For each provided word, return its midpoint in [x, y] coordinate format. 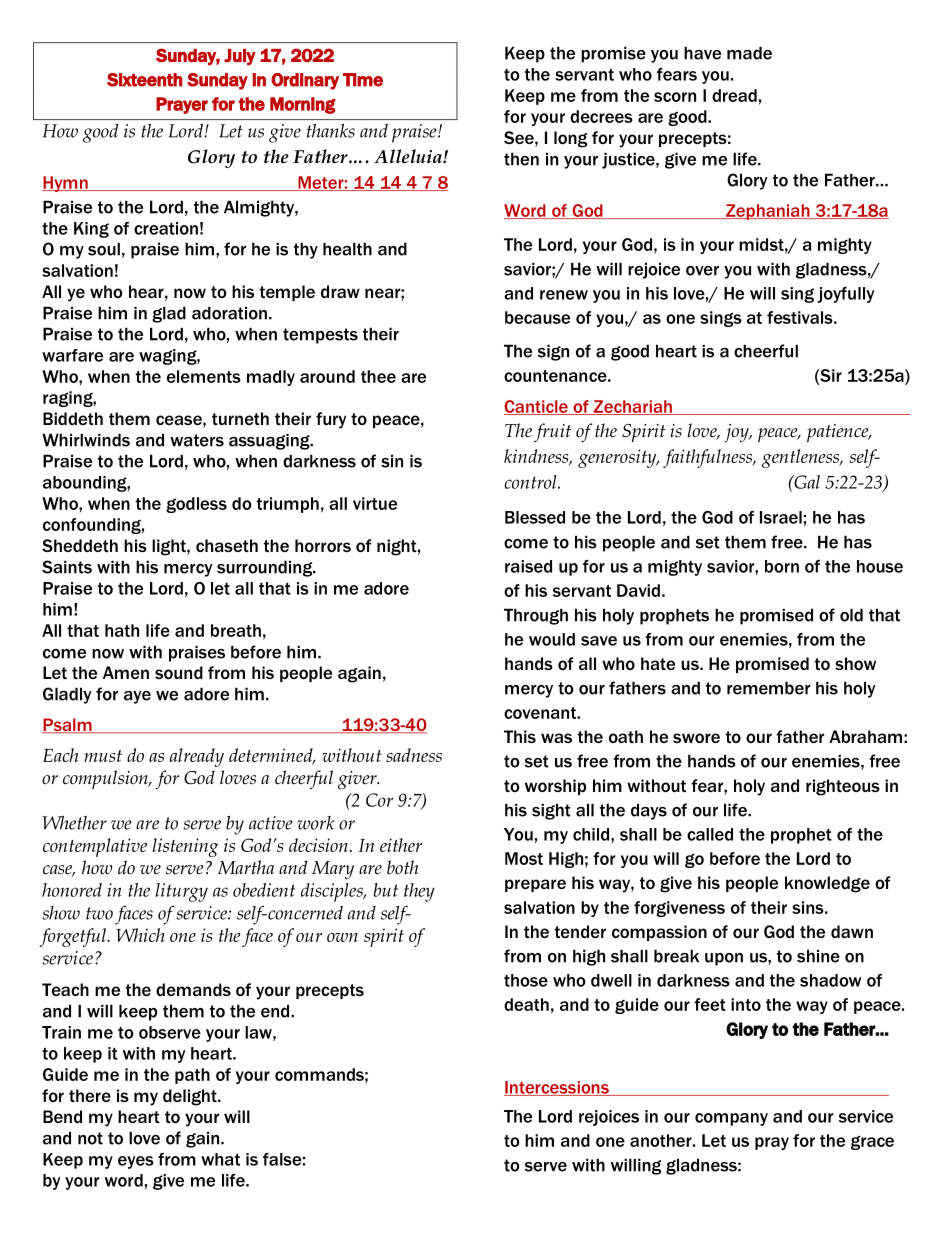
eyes [136, 1162]
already [197, 757]
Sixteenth [144, 80]
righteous [843, 787]
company [731, 1119]
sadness [414, 755]
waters [197, 440]
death [526, 1004]
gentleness [802, 458]
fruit [552, 432]
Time [363, 80]
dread [734, 95]
